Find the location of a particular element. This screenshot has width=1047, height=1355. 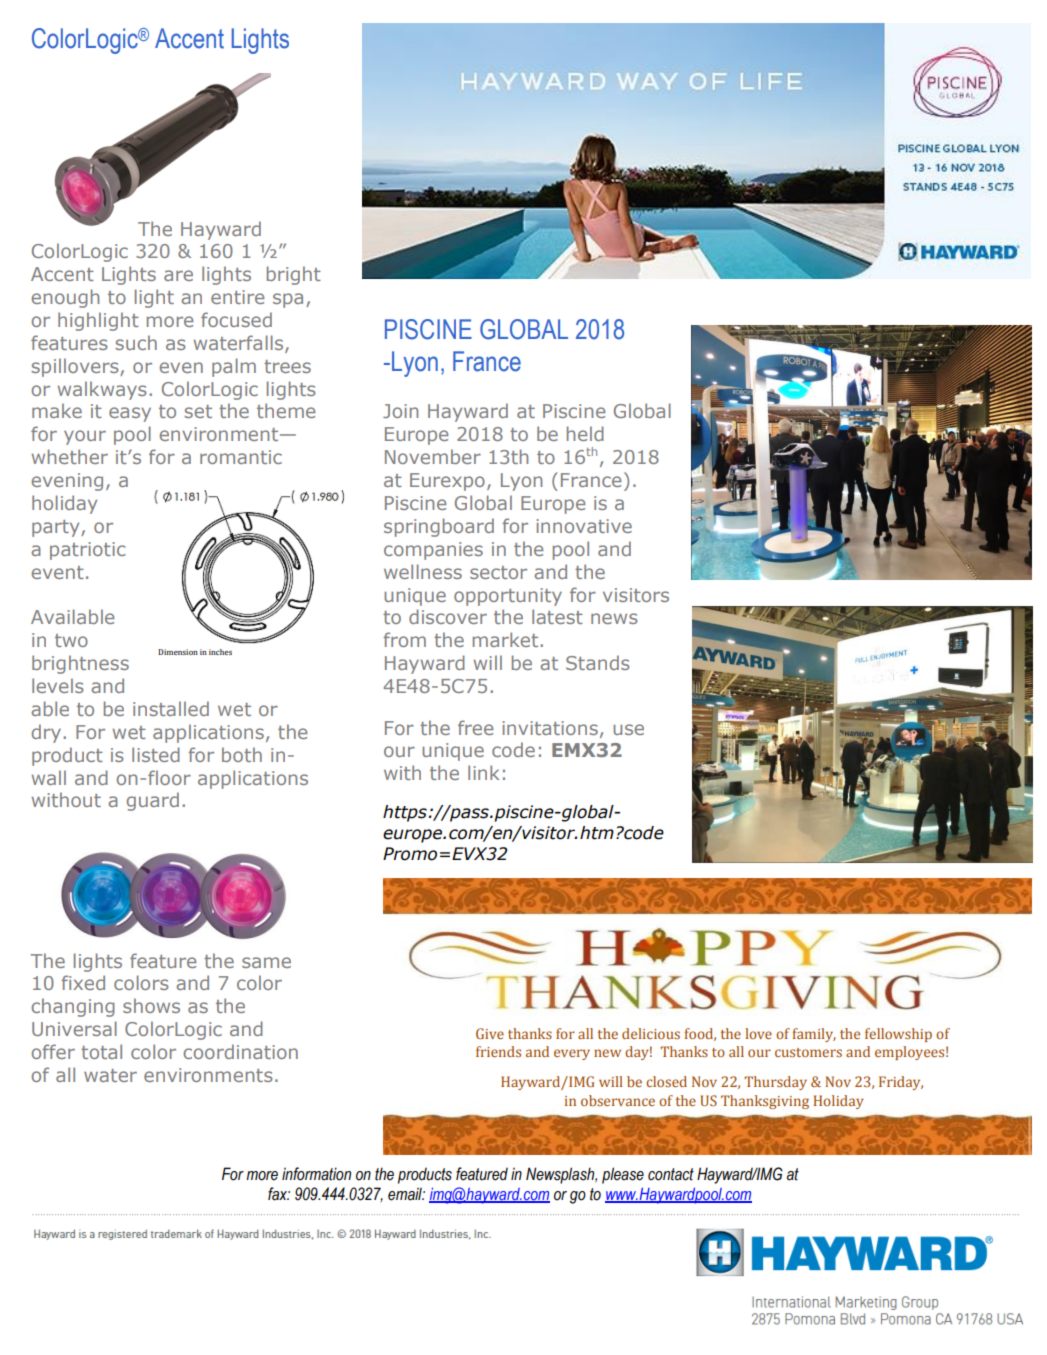

Stands is located at coordinates (598, 662).
